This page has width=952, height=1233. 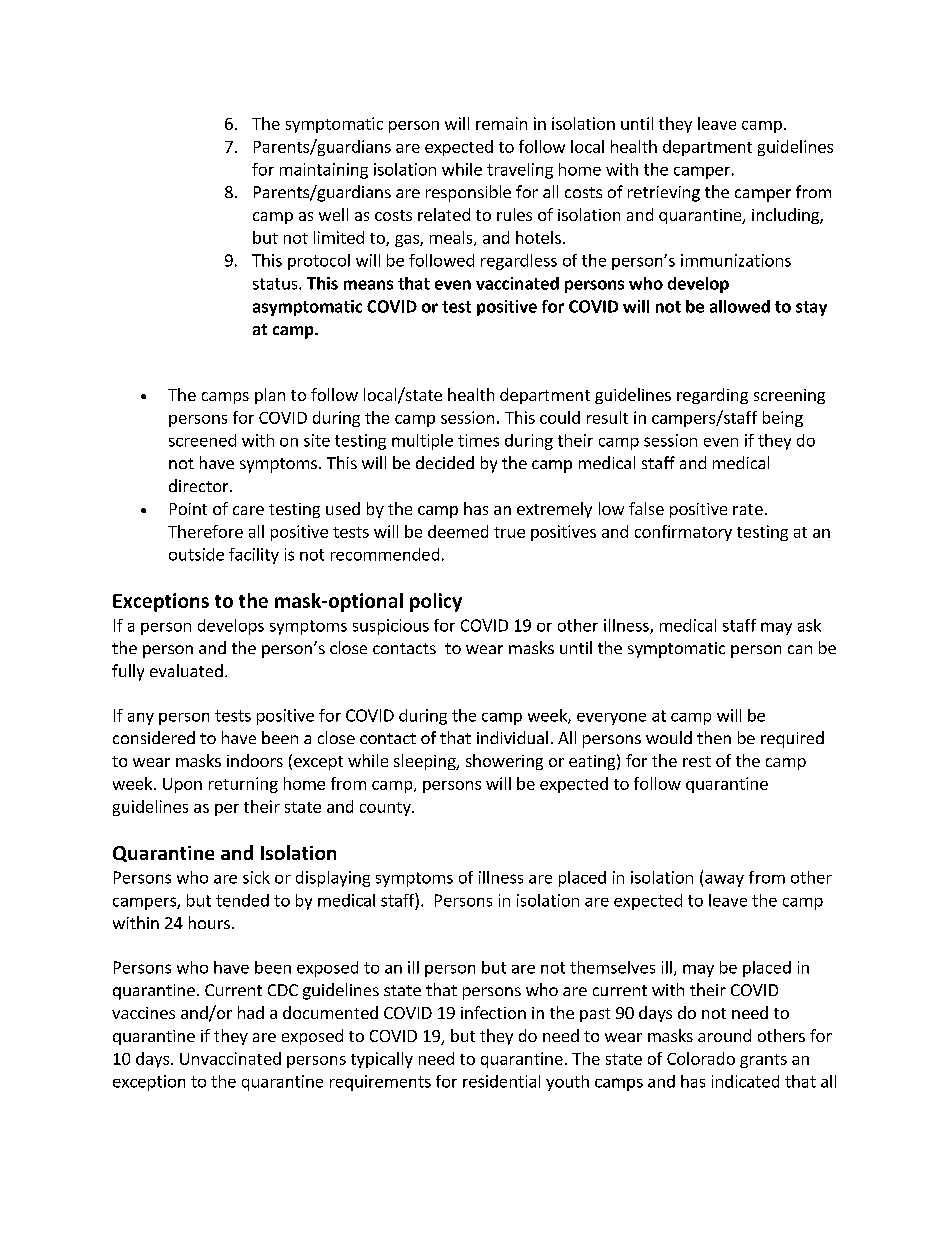 What do you see at coordinates (783, 419) in the page?
I see `being` at bounding box center [783, 419].
